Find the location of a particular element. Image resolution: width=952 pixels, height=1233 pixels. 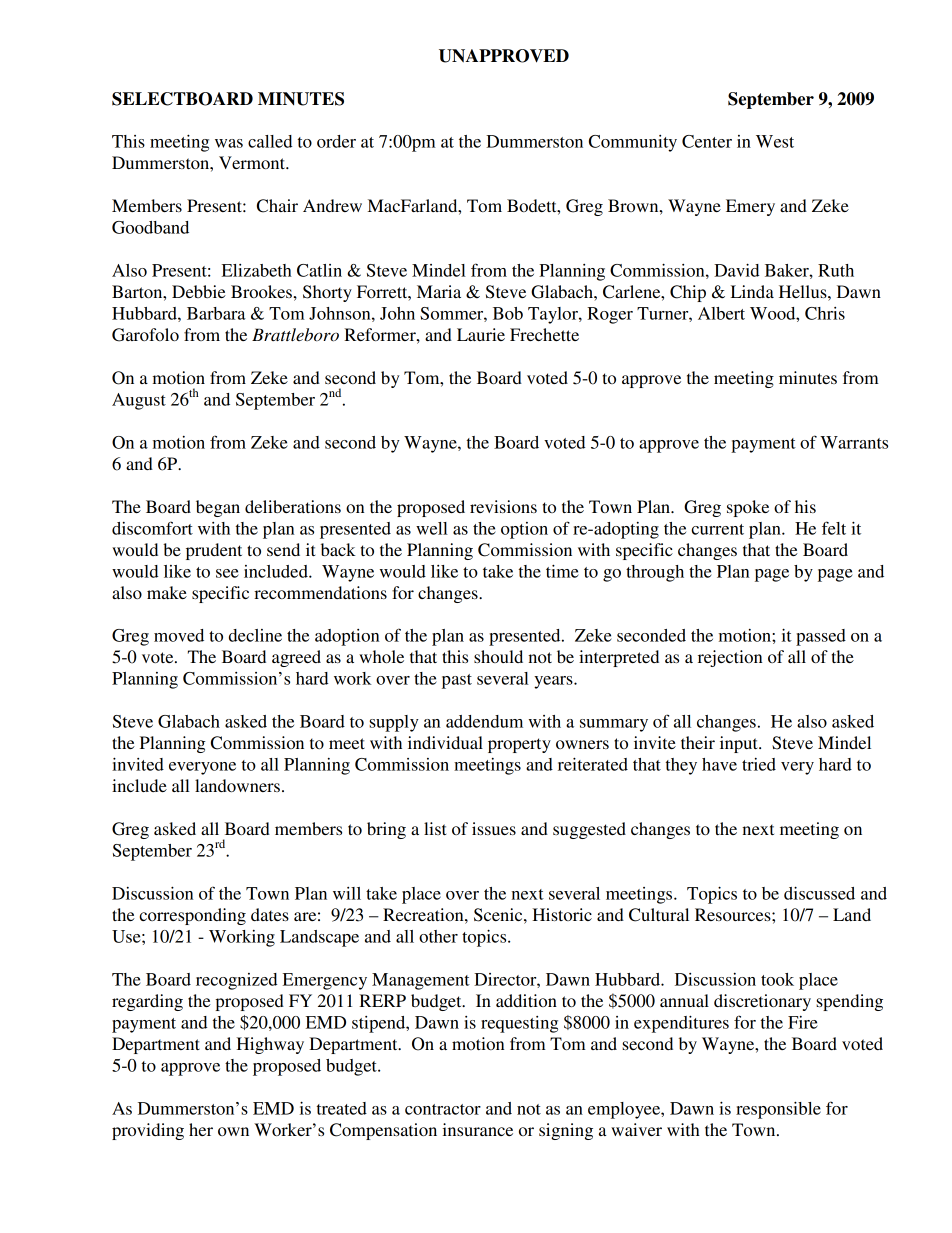

spoke is located at coordinates (748, 508).
